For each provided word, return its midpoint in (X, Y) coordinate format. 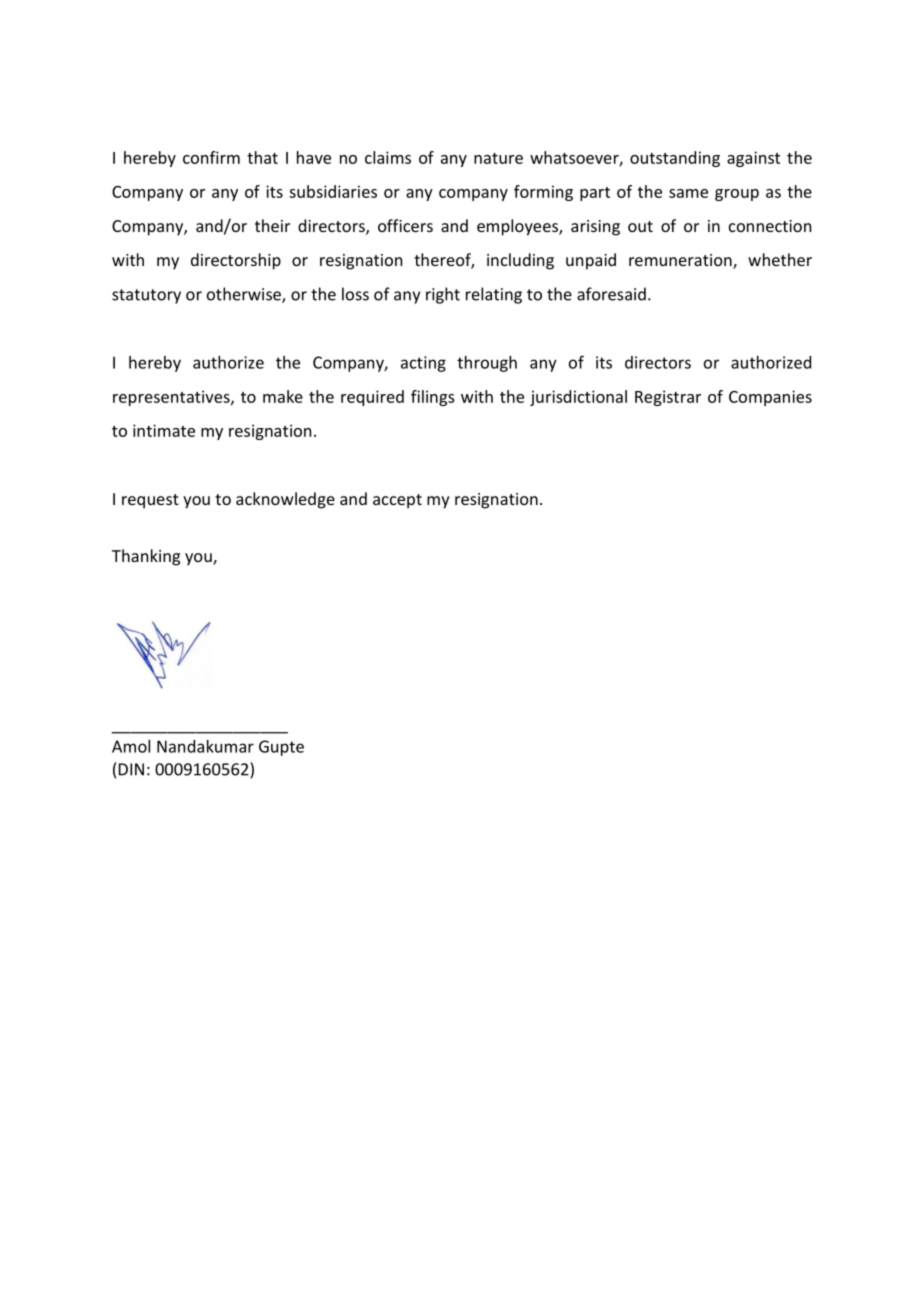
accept (397, 501)
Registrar (668, 398)
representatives (172, 398)
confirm (211, 157)
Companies (770, 398)
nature (498, 158)
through (487, 364)
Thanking (146, 557)
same (688, 193)
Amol (131, 746)
